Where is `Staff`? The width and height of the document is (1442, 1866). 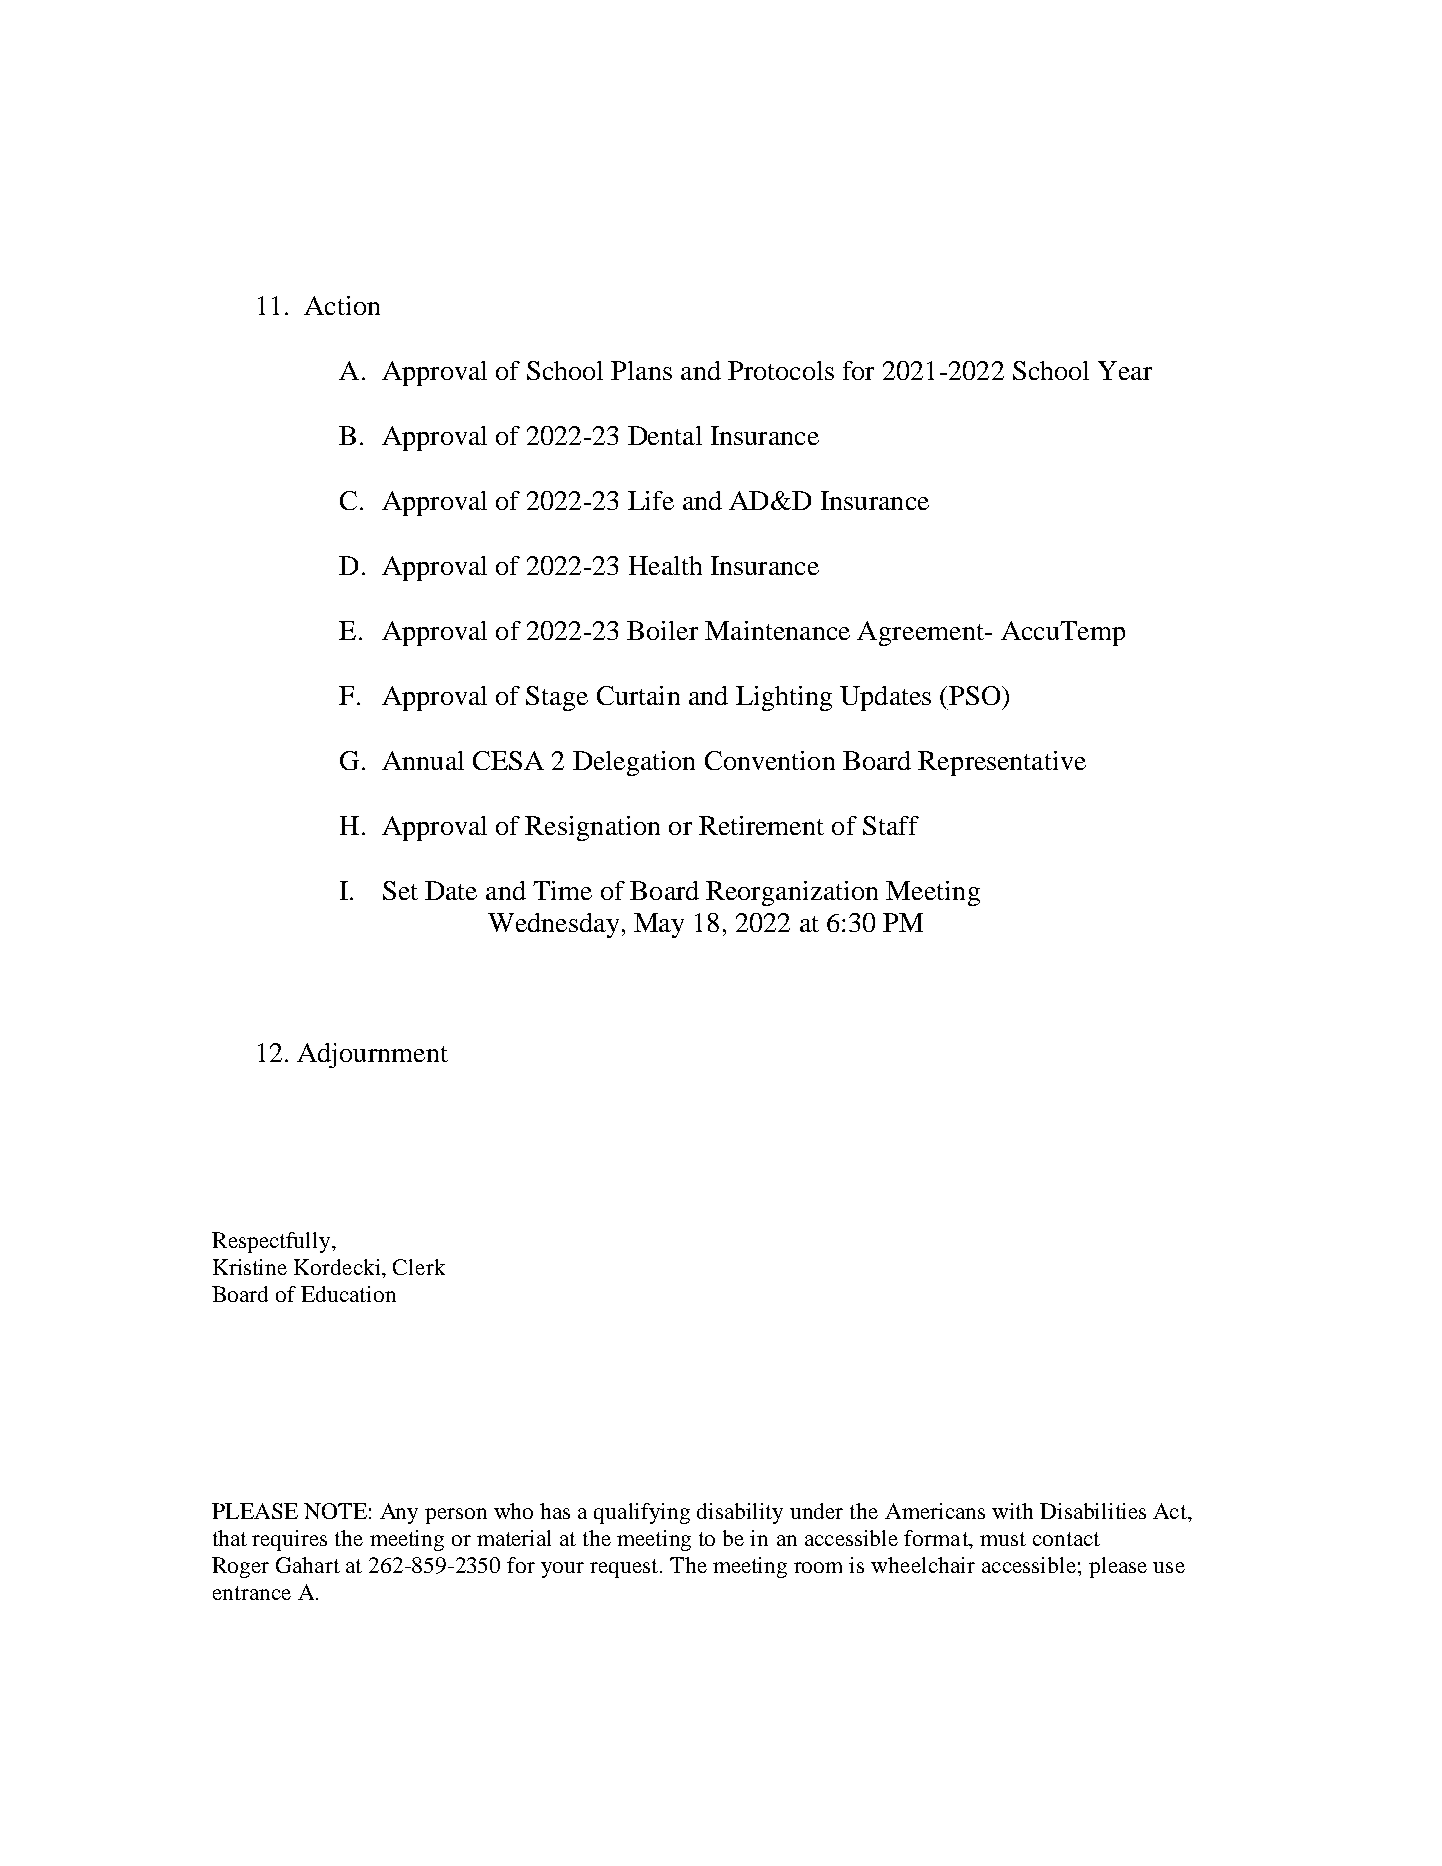 Staff is located at coordinates (891, 825).
